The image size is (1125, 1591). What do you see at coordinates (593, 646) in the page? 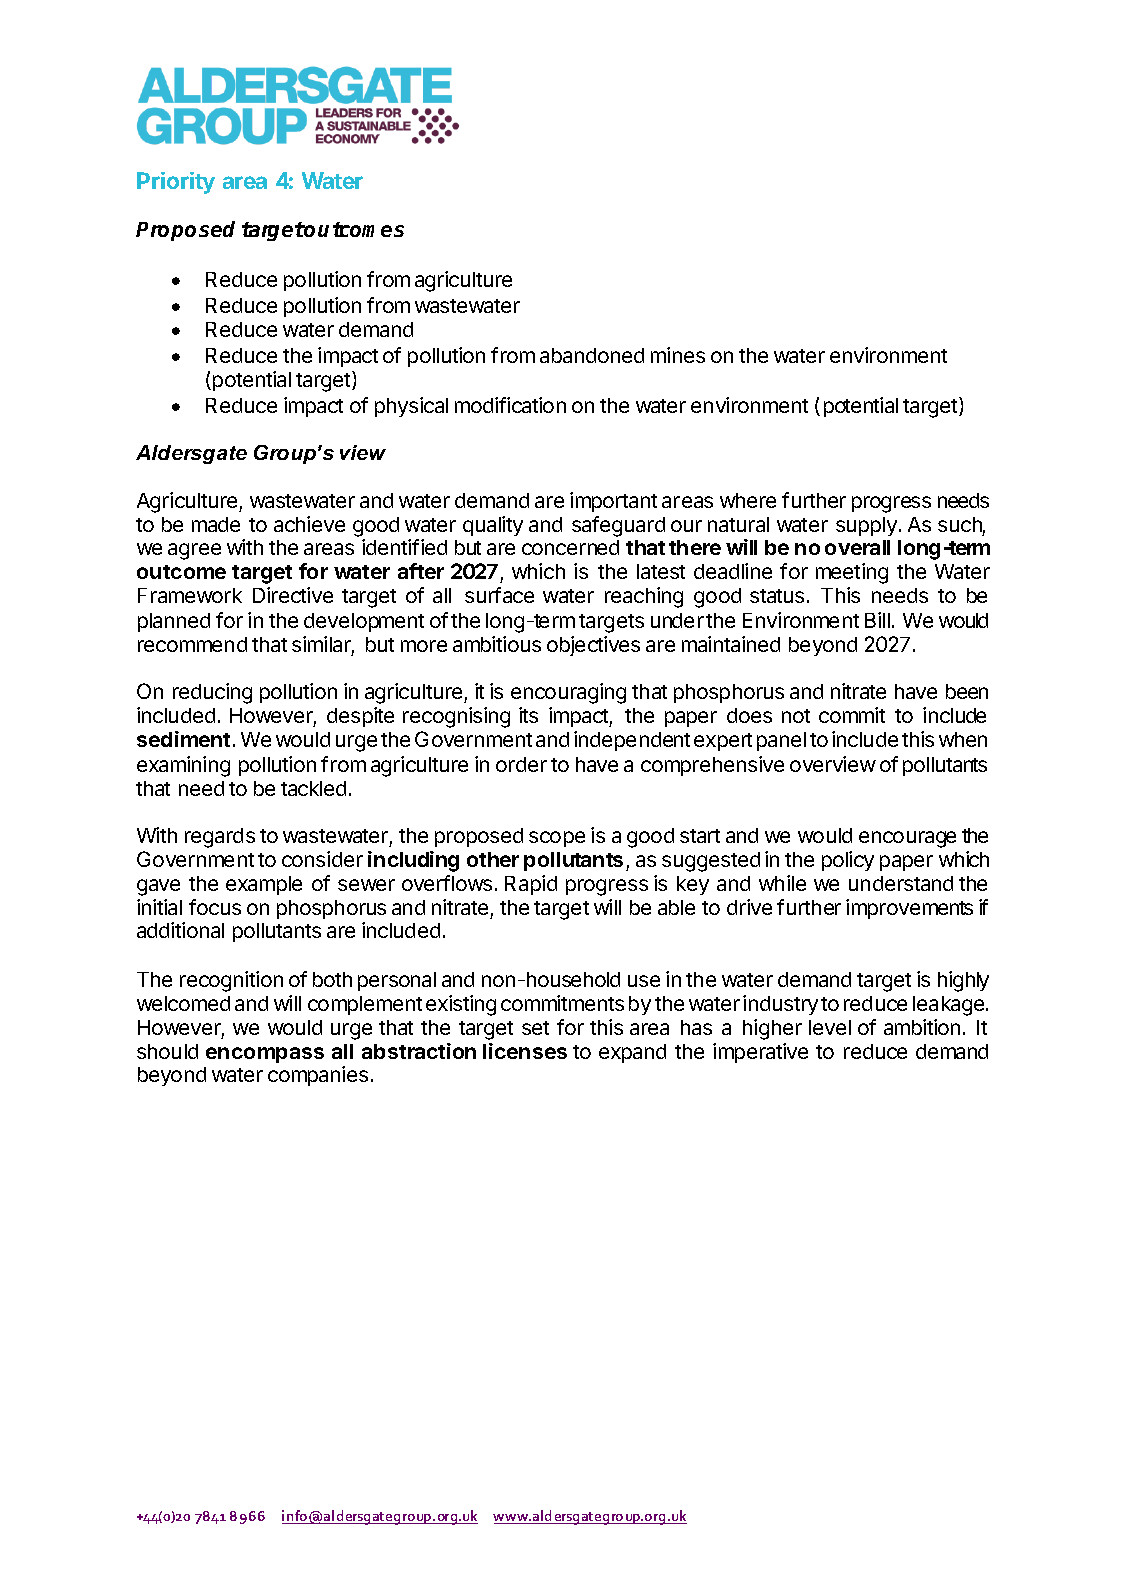
I see `objectives` at bounding box center [593, 646].
